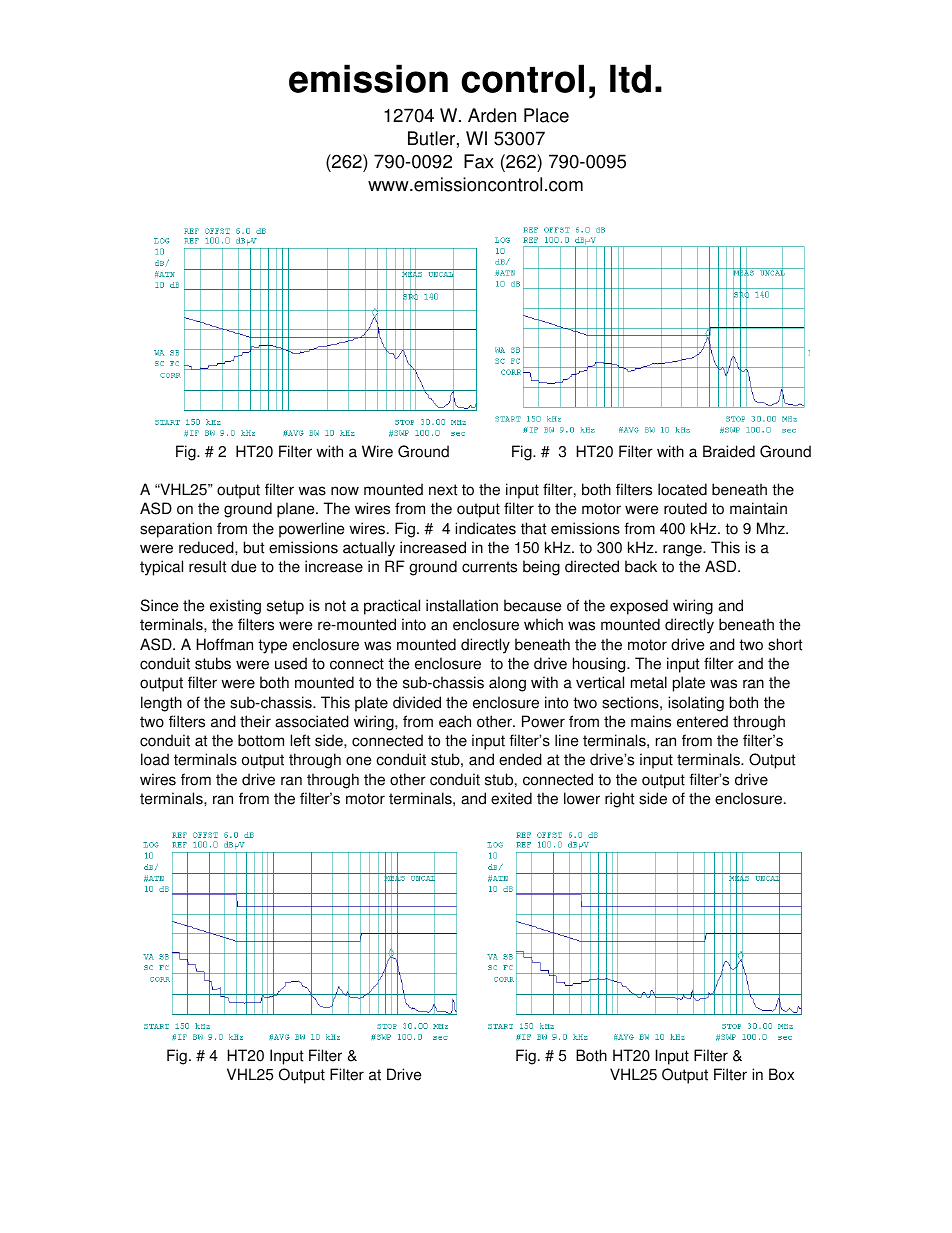 The width and height of the screenshot is (952, 1233). I want to click on Braided, so click(729, 451).
